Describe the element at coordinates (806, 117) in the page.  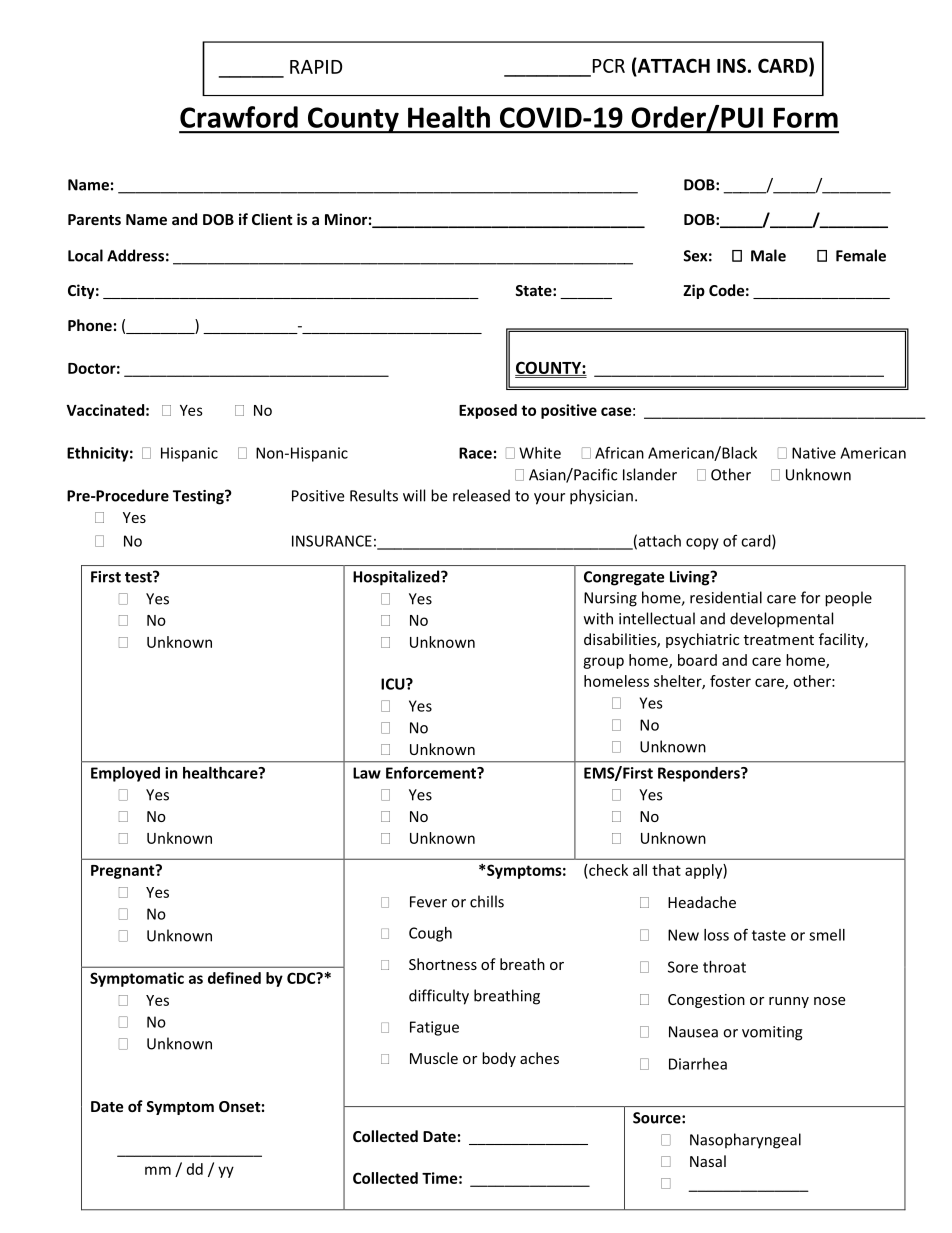
I see `Form` at that location.
